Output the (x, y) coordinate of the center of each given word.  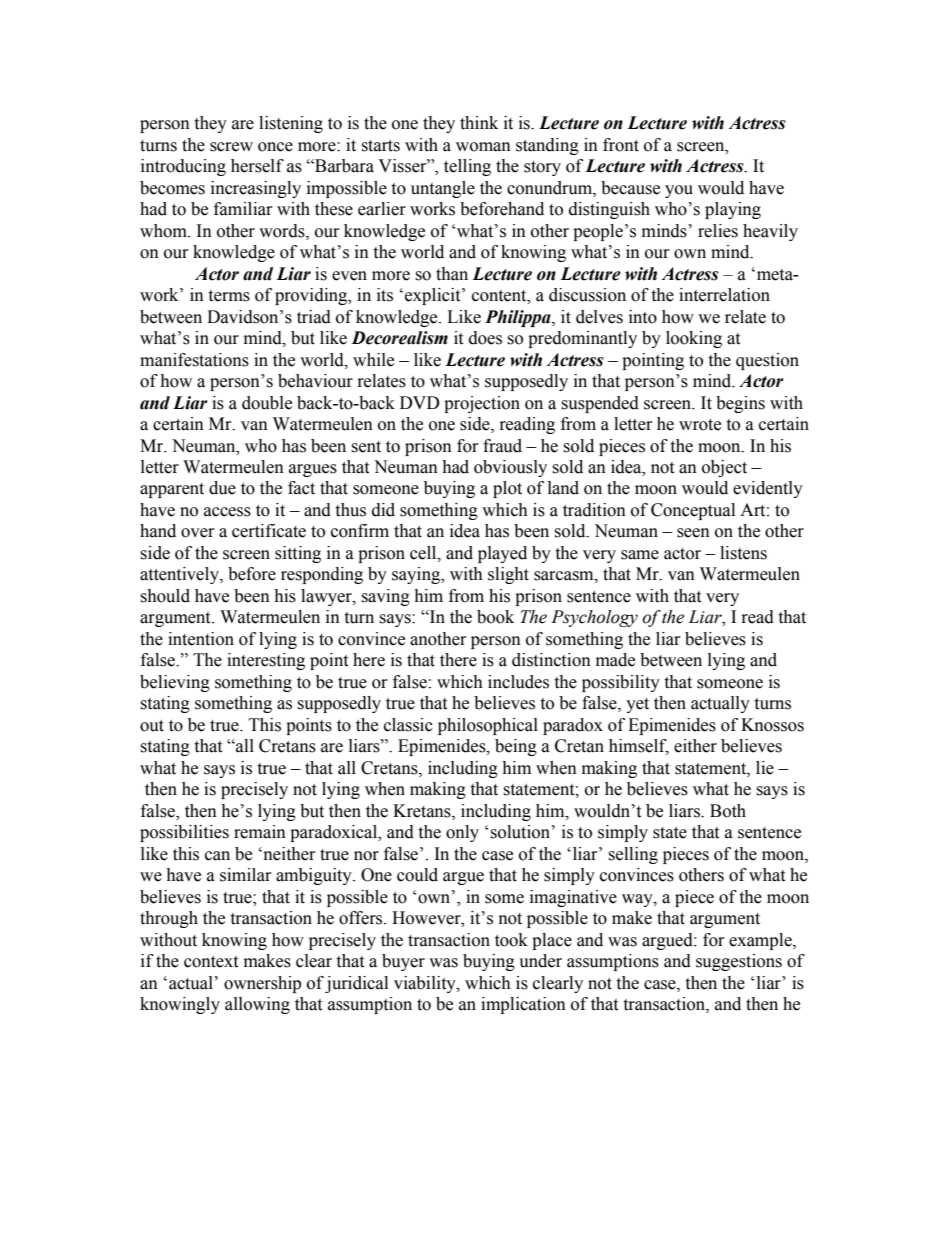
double (267, 403)
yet (637, 705)
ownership (262, 984)
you (679, 191)
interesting (266, 661)
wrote (700, 425)
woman (483, 147)
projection (482, 404)
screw (231, 147)
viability (426, 984)
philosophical (488, 726)
